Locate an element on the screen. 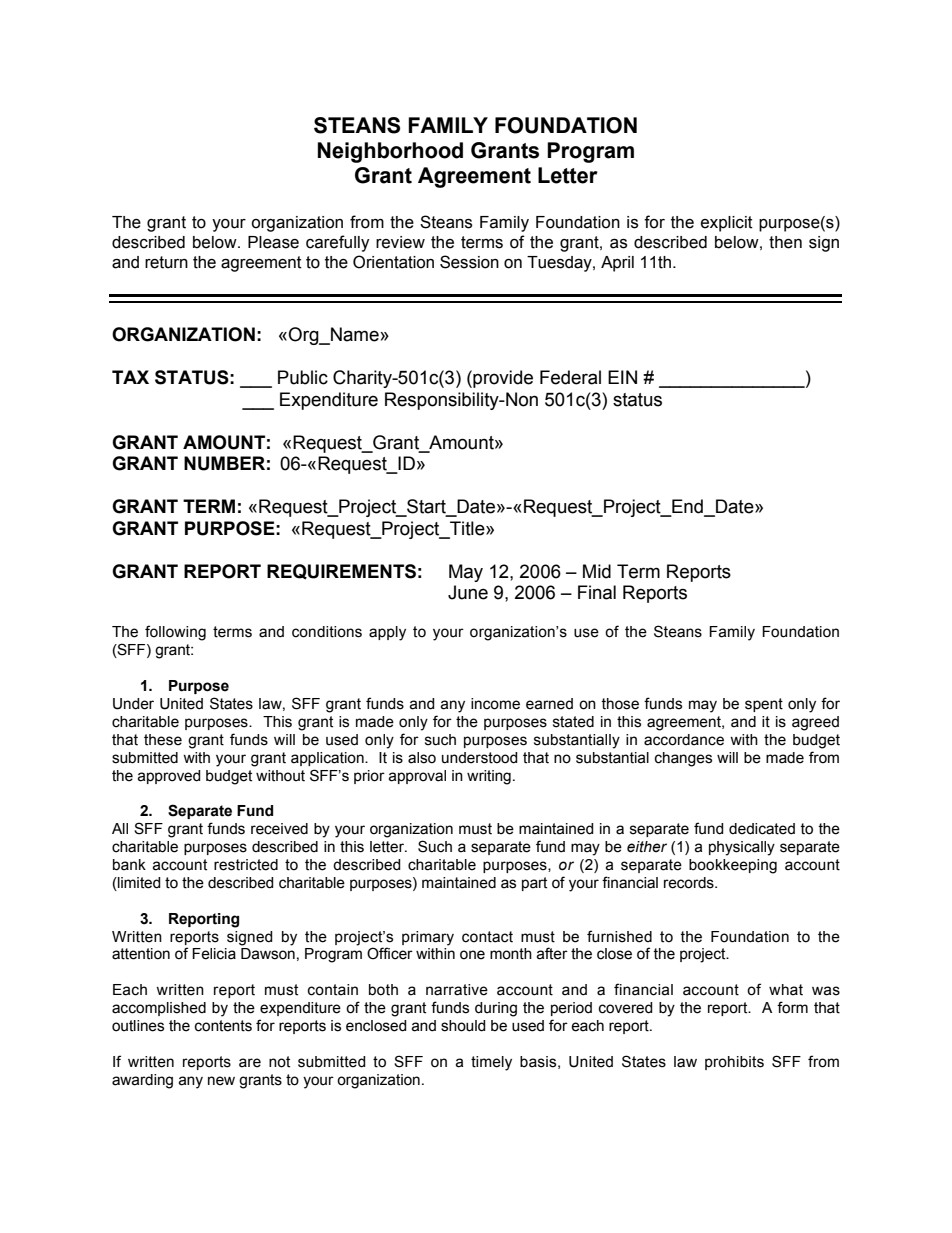 This screenshot has width=952, height=1233. timely is located at coordinates (491, 1063).
